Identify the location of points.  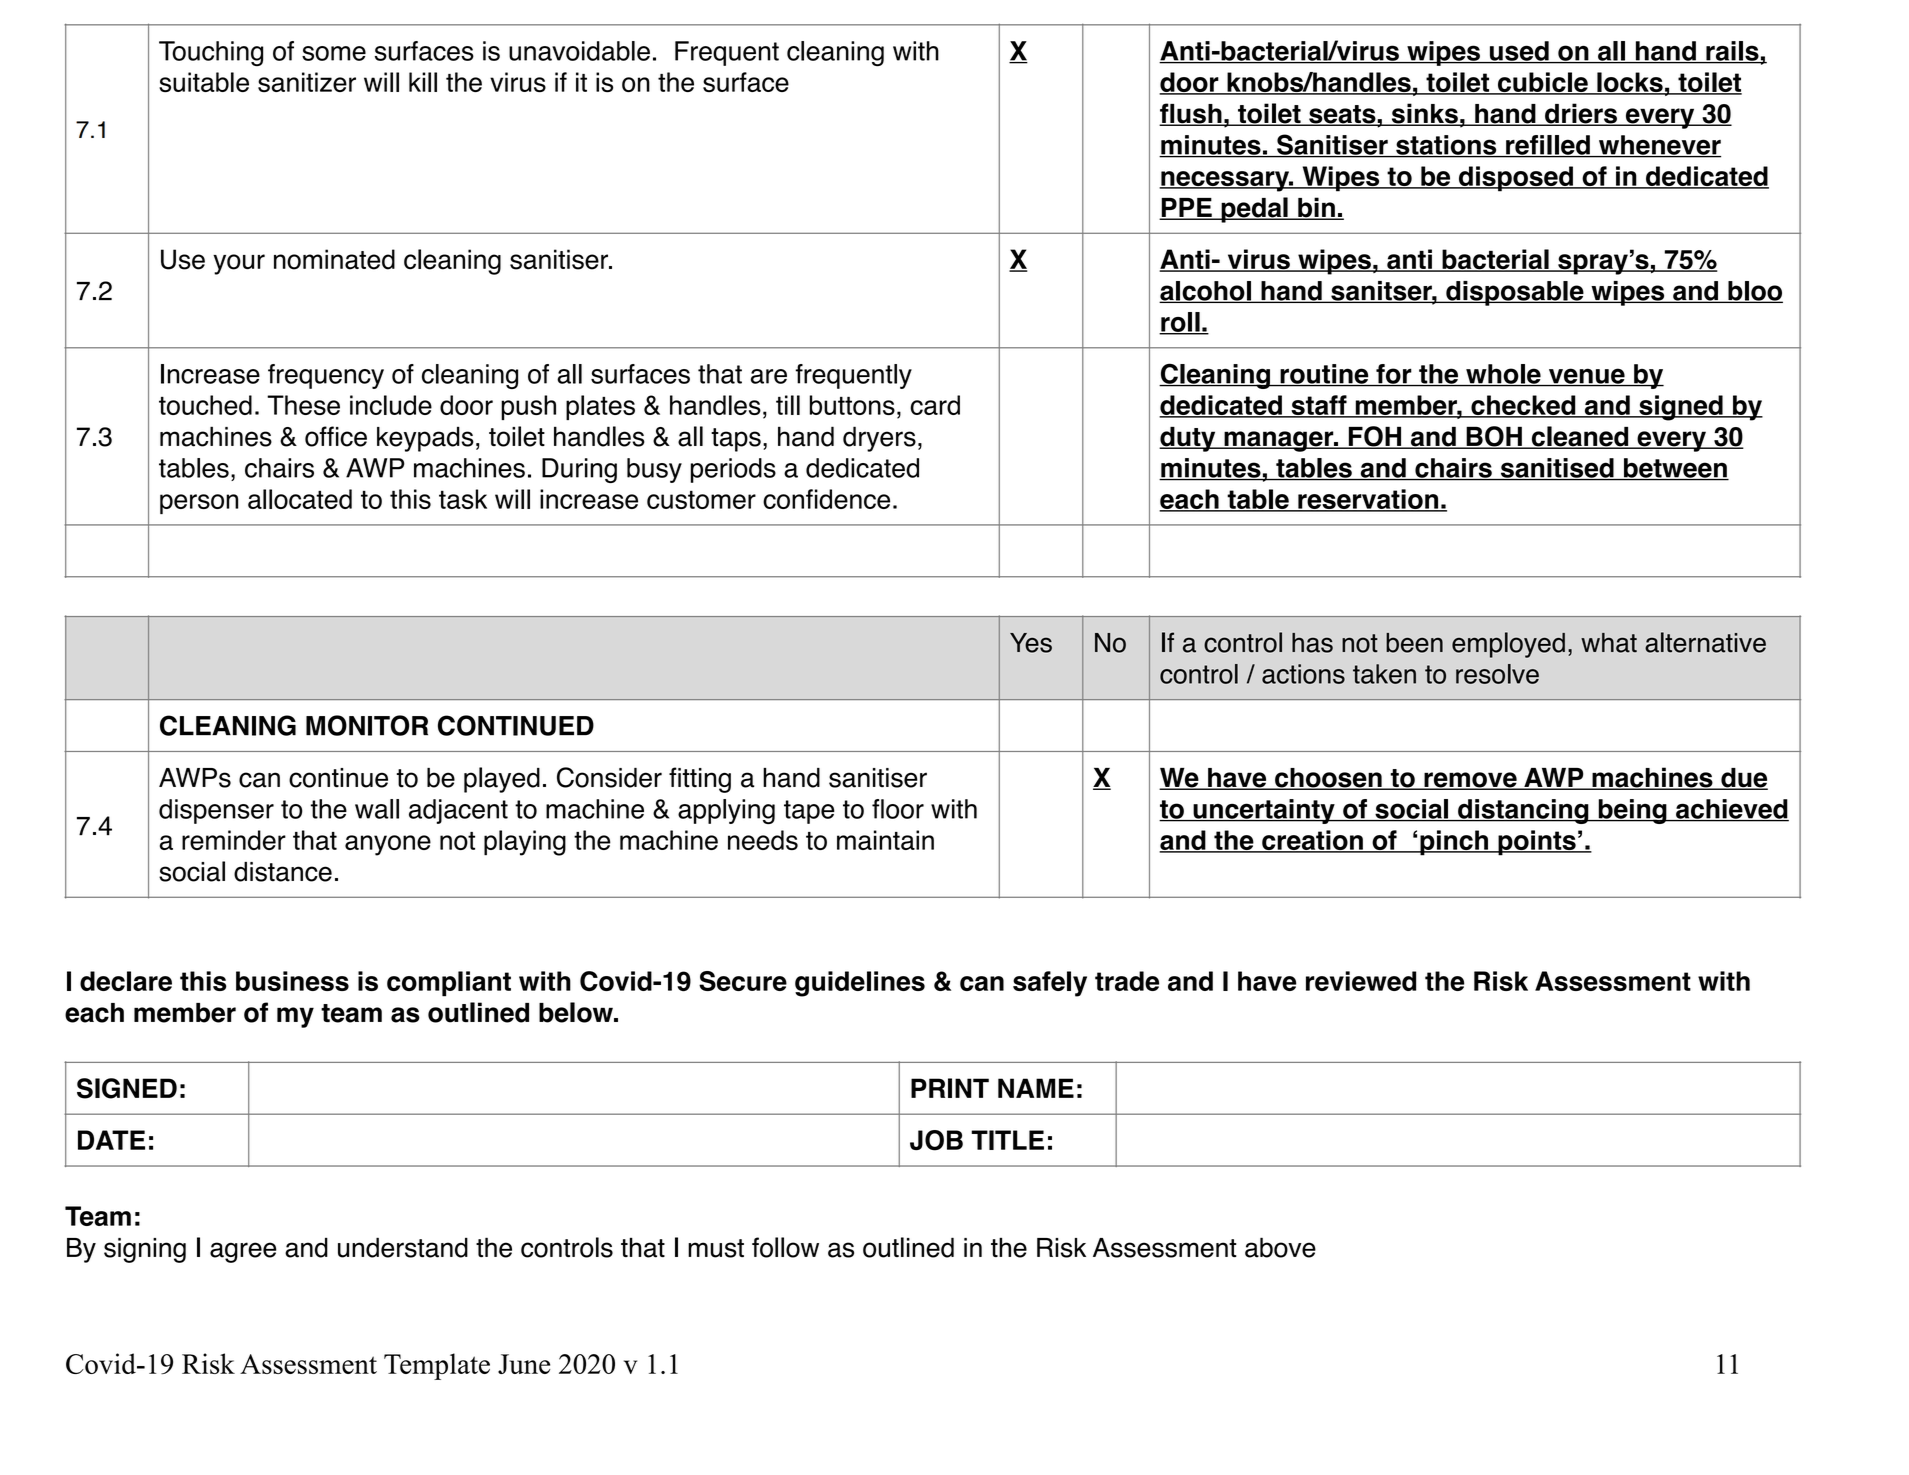
(1537, 843).
